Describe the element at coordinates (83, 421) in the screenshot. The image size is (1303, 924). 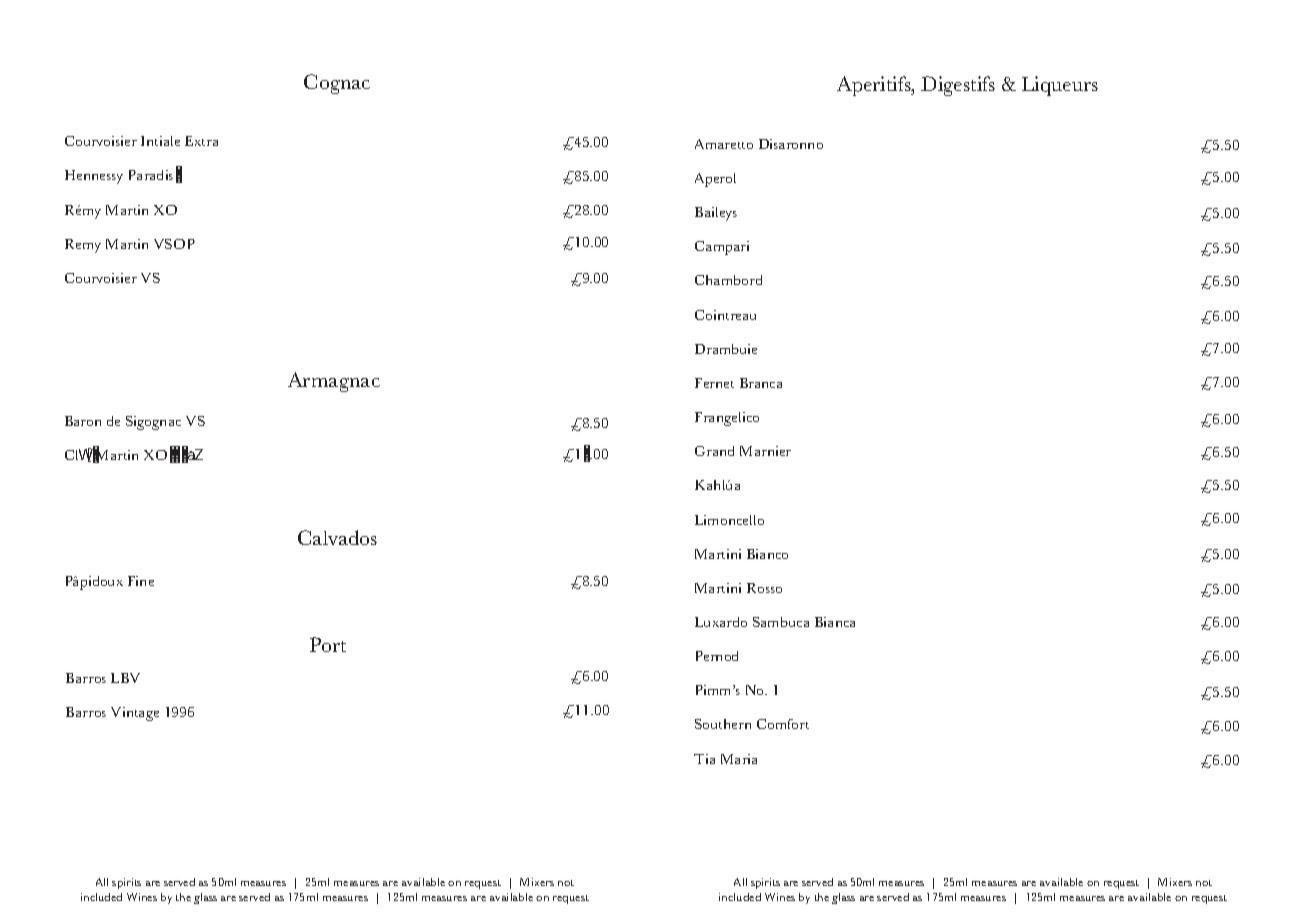
I see `Baron` at that location.
